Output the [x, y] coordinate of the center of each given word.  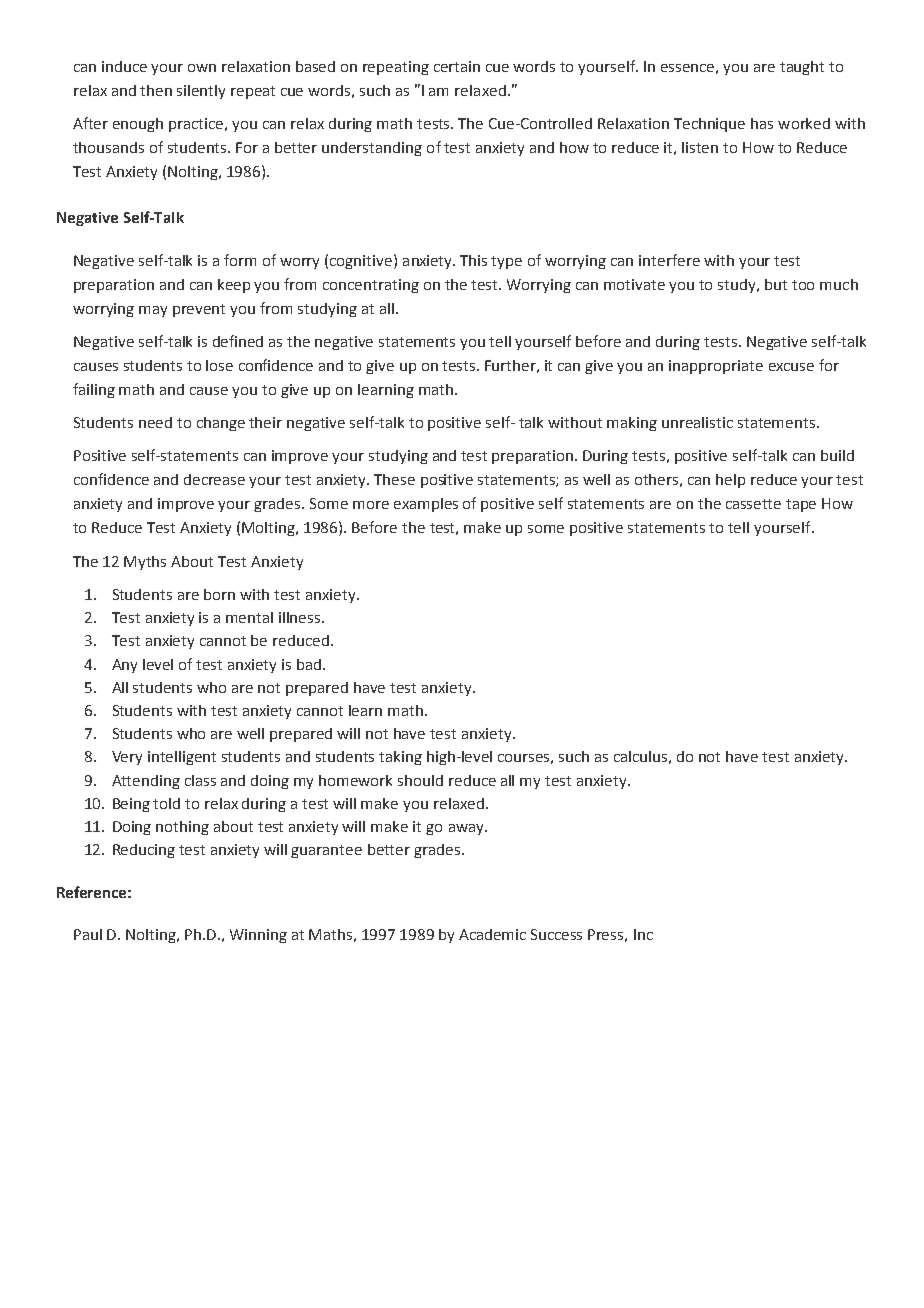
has [762, 123]
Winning [258, 936]
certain [457, 66]
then [156, 90]
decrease [214, 479]
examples [426, 505]
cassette [753, 504]
